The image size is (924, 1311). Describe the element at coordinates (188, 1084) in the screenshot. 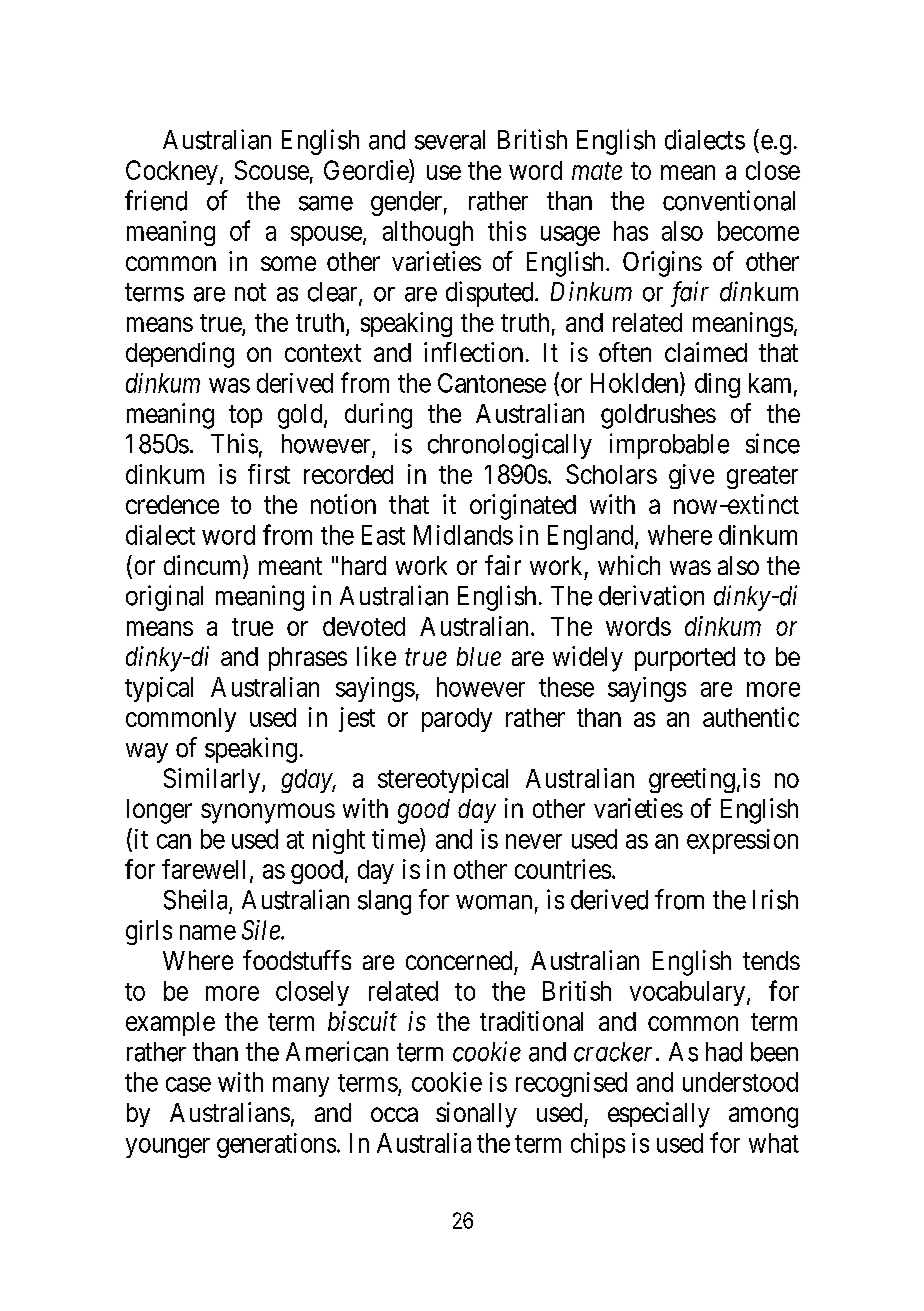

I see `case` at that location.
